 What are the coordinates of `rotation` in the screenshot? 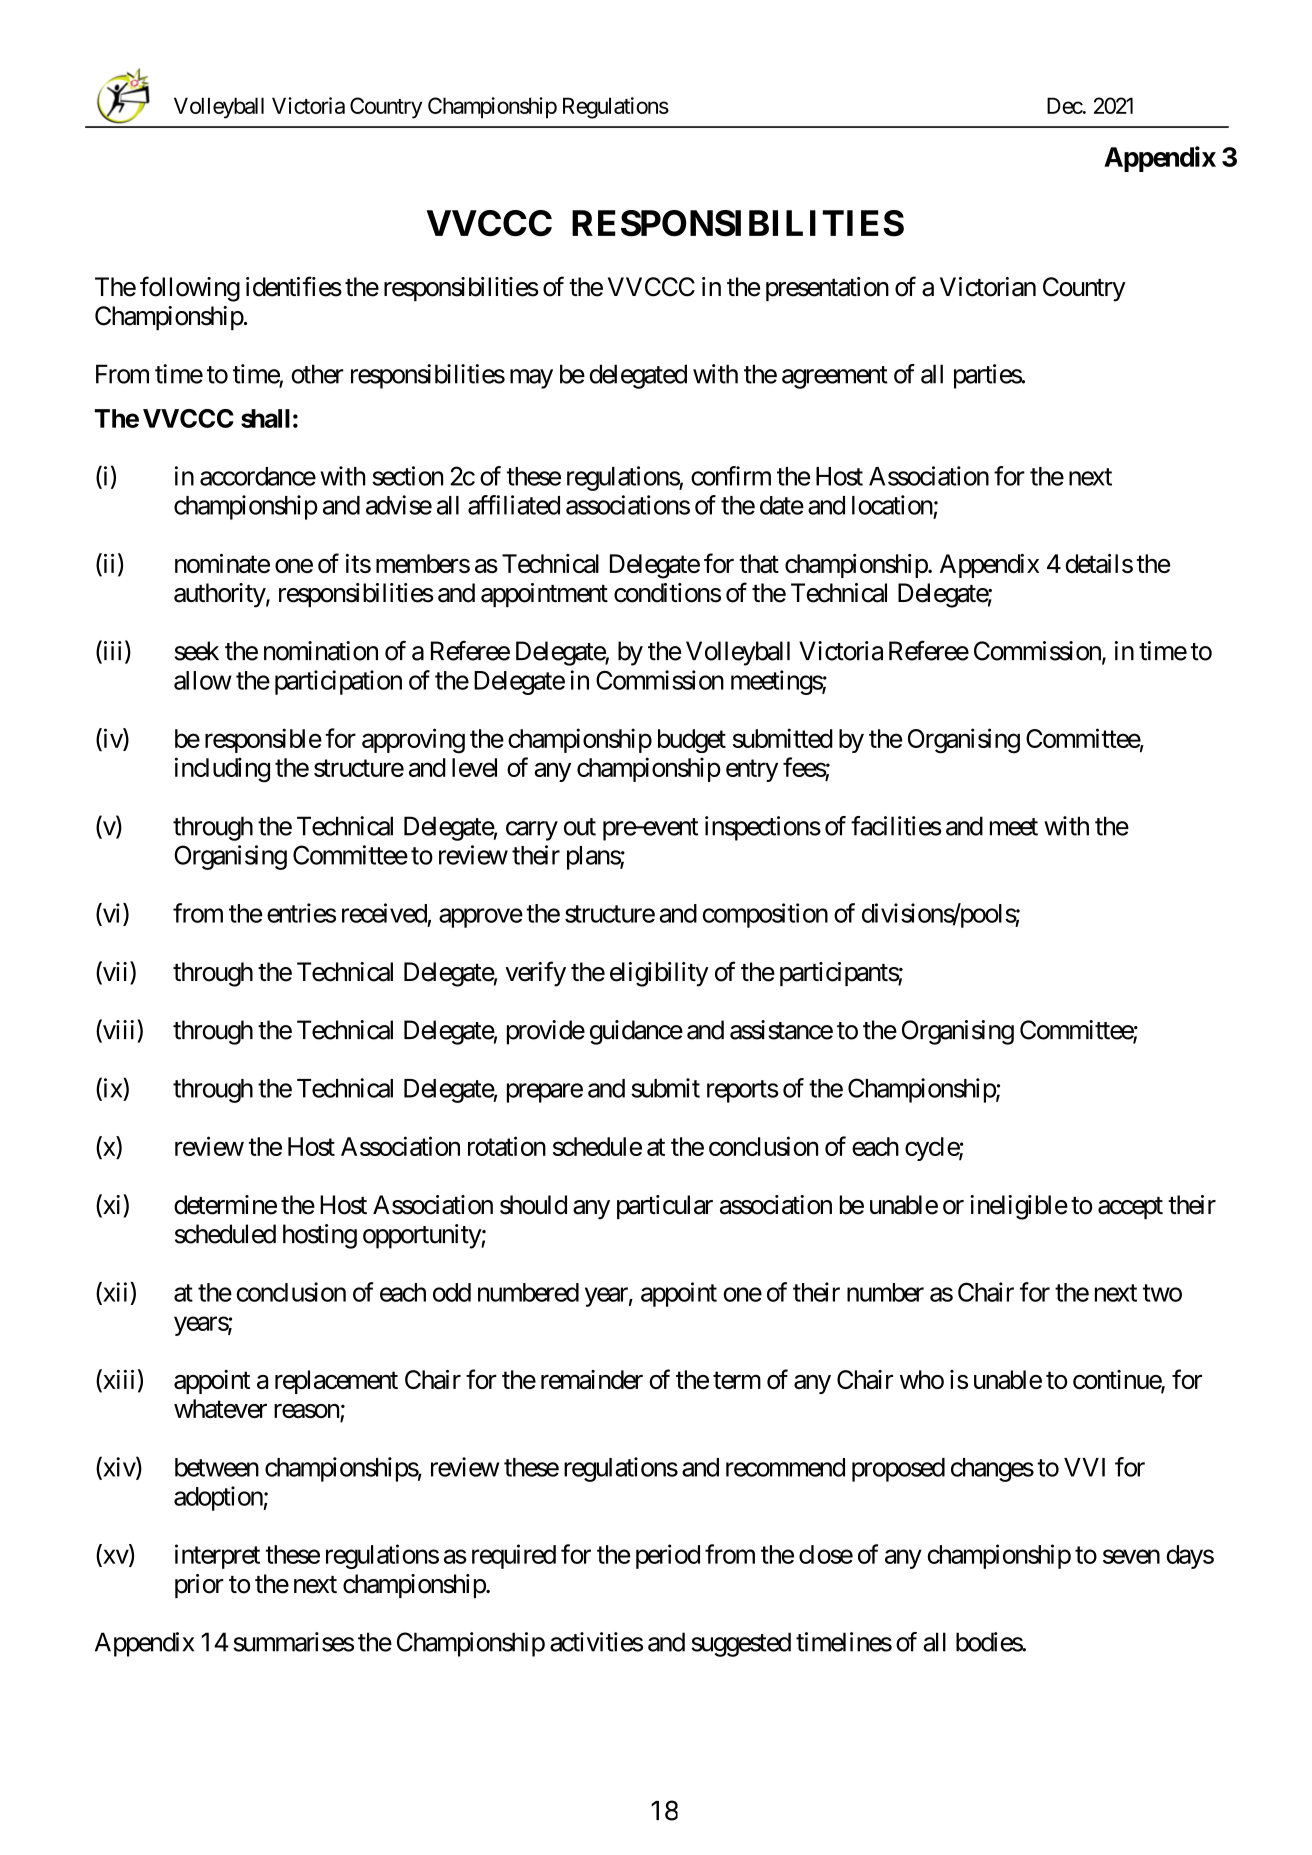 It's located at (507, 1146).
